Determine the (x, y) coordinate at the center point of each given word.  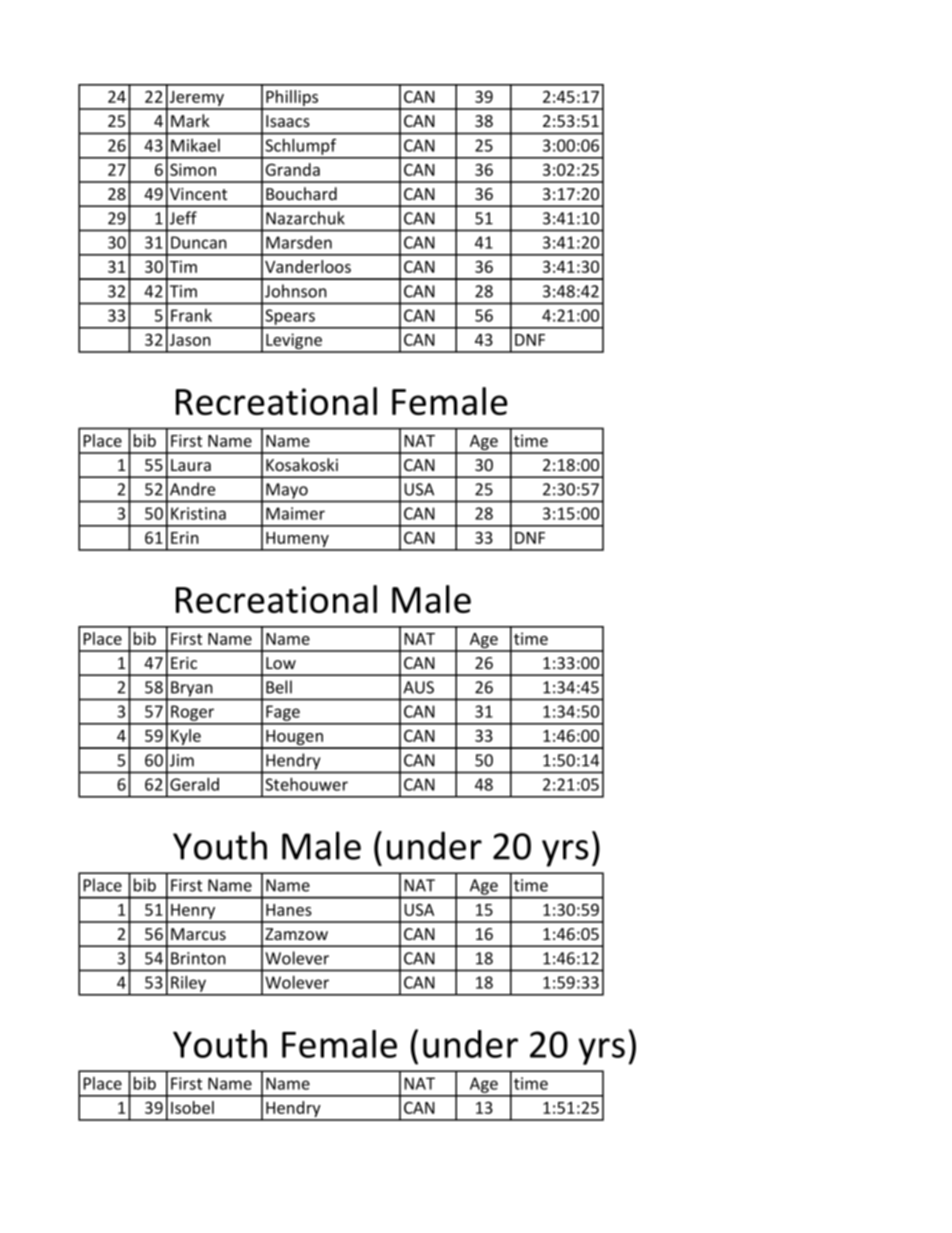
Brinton (198, 958)
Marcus (198, 934)
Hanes (289, 910)
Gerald (194, 784)
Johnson (296, 291)
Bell (279, 687)
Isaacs (288, 121)
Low (281, 663)
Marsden (299, 242)
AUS (418, 687)
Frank (191, 315)
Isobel (192, 1107)
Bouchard (301, 193)
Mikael (195, 145)
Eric (184, 663)
